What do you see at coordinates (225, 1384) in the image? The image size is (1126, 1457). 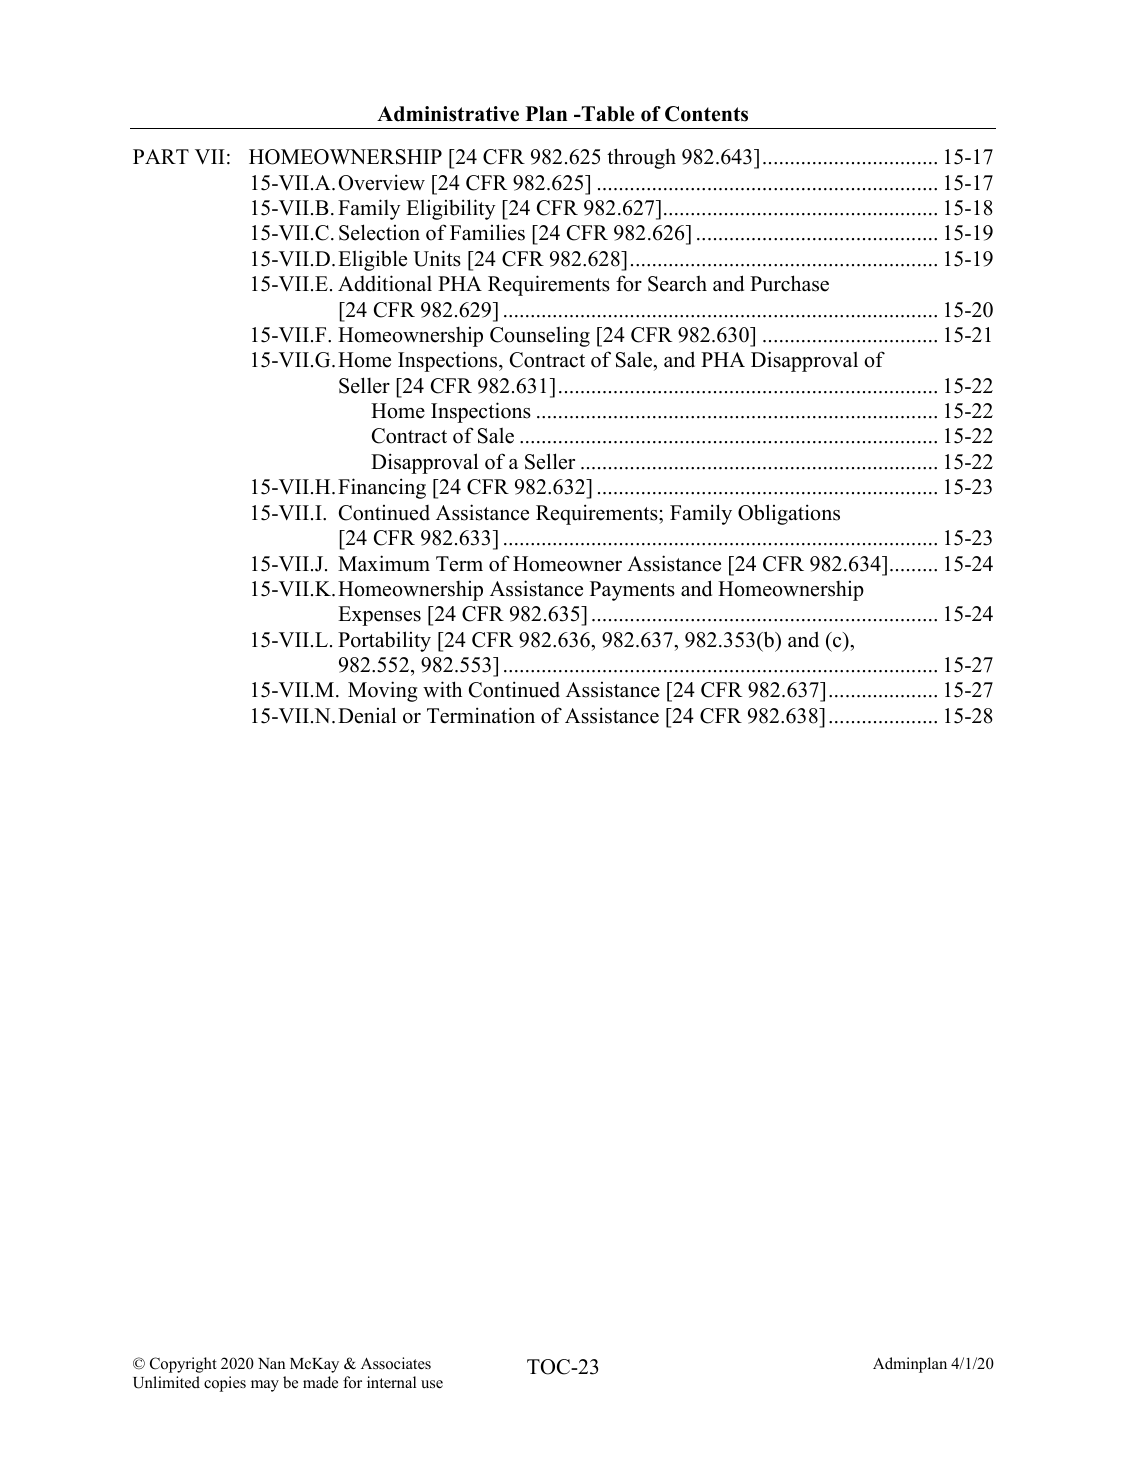 I see `copies` at bounding box center [225, 1384].
